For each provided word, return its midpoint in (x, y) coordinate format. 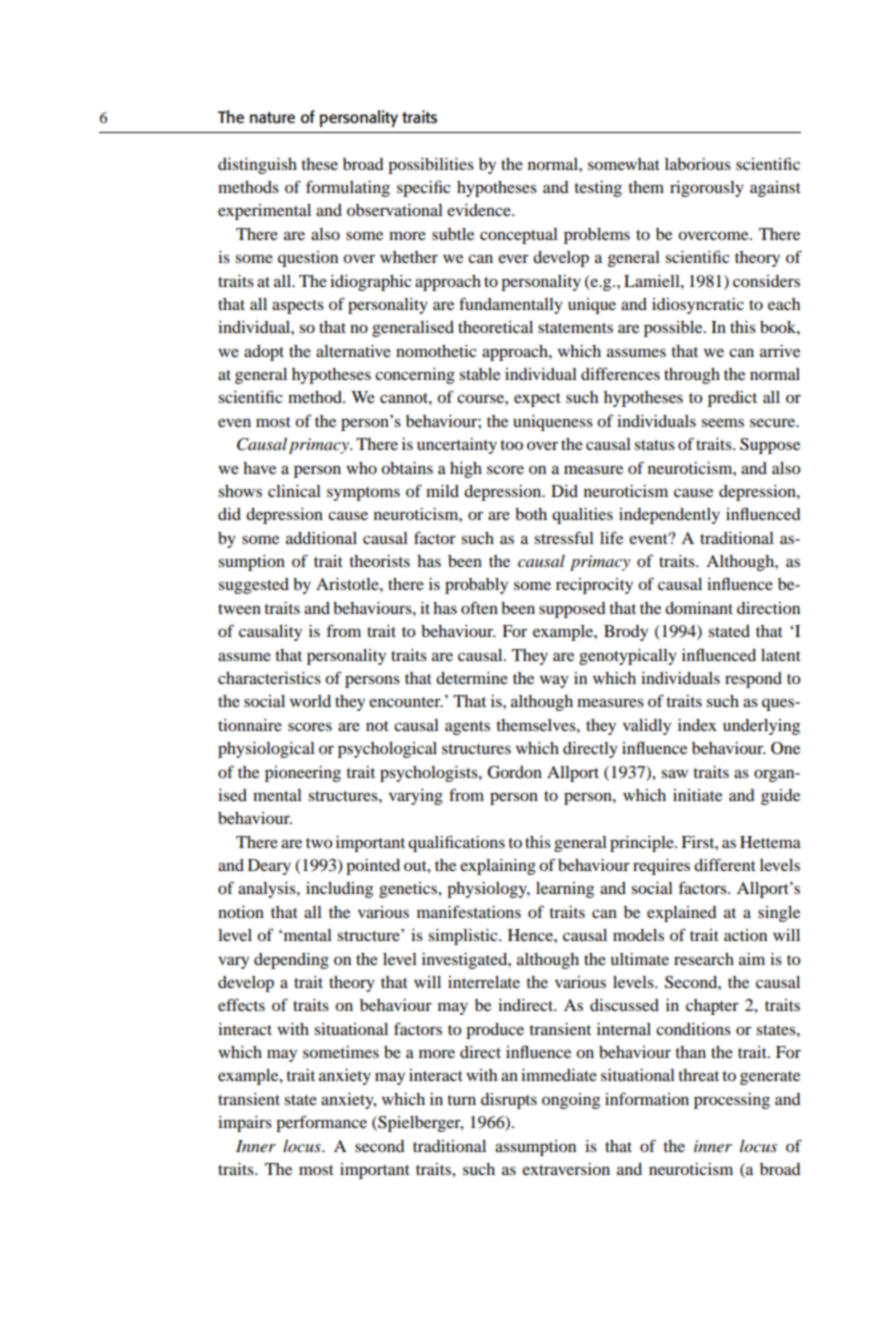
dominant (699, 608)
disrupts (509, 1101)
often (479, 607)
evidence (480, 210)
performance (321, 1123)
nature (272, 117)
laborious (698, 164)
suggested (253, 586)
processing (732, 1101)
